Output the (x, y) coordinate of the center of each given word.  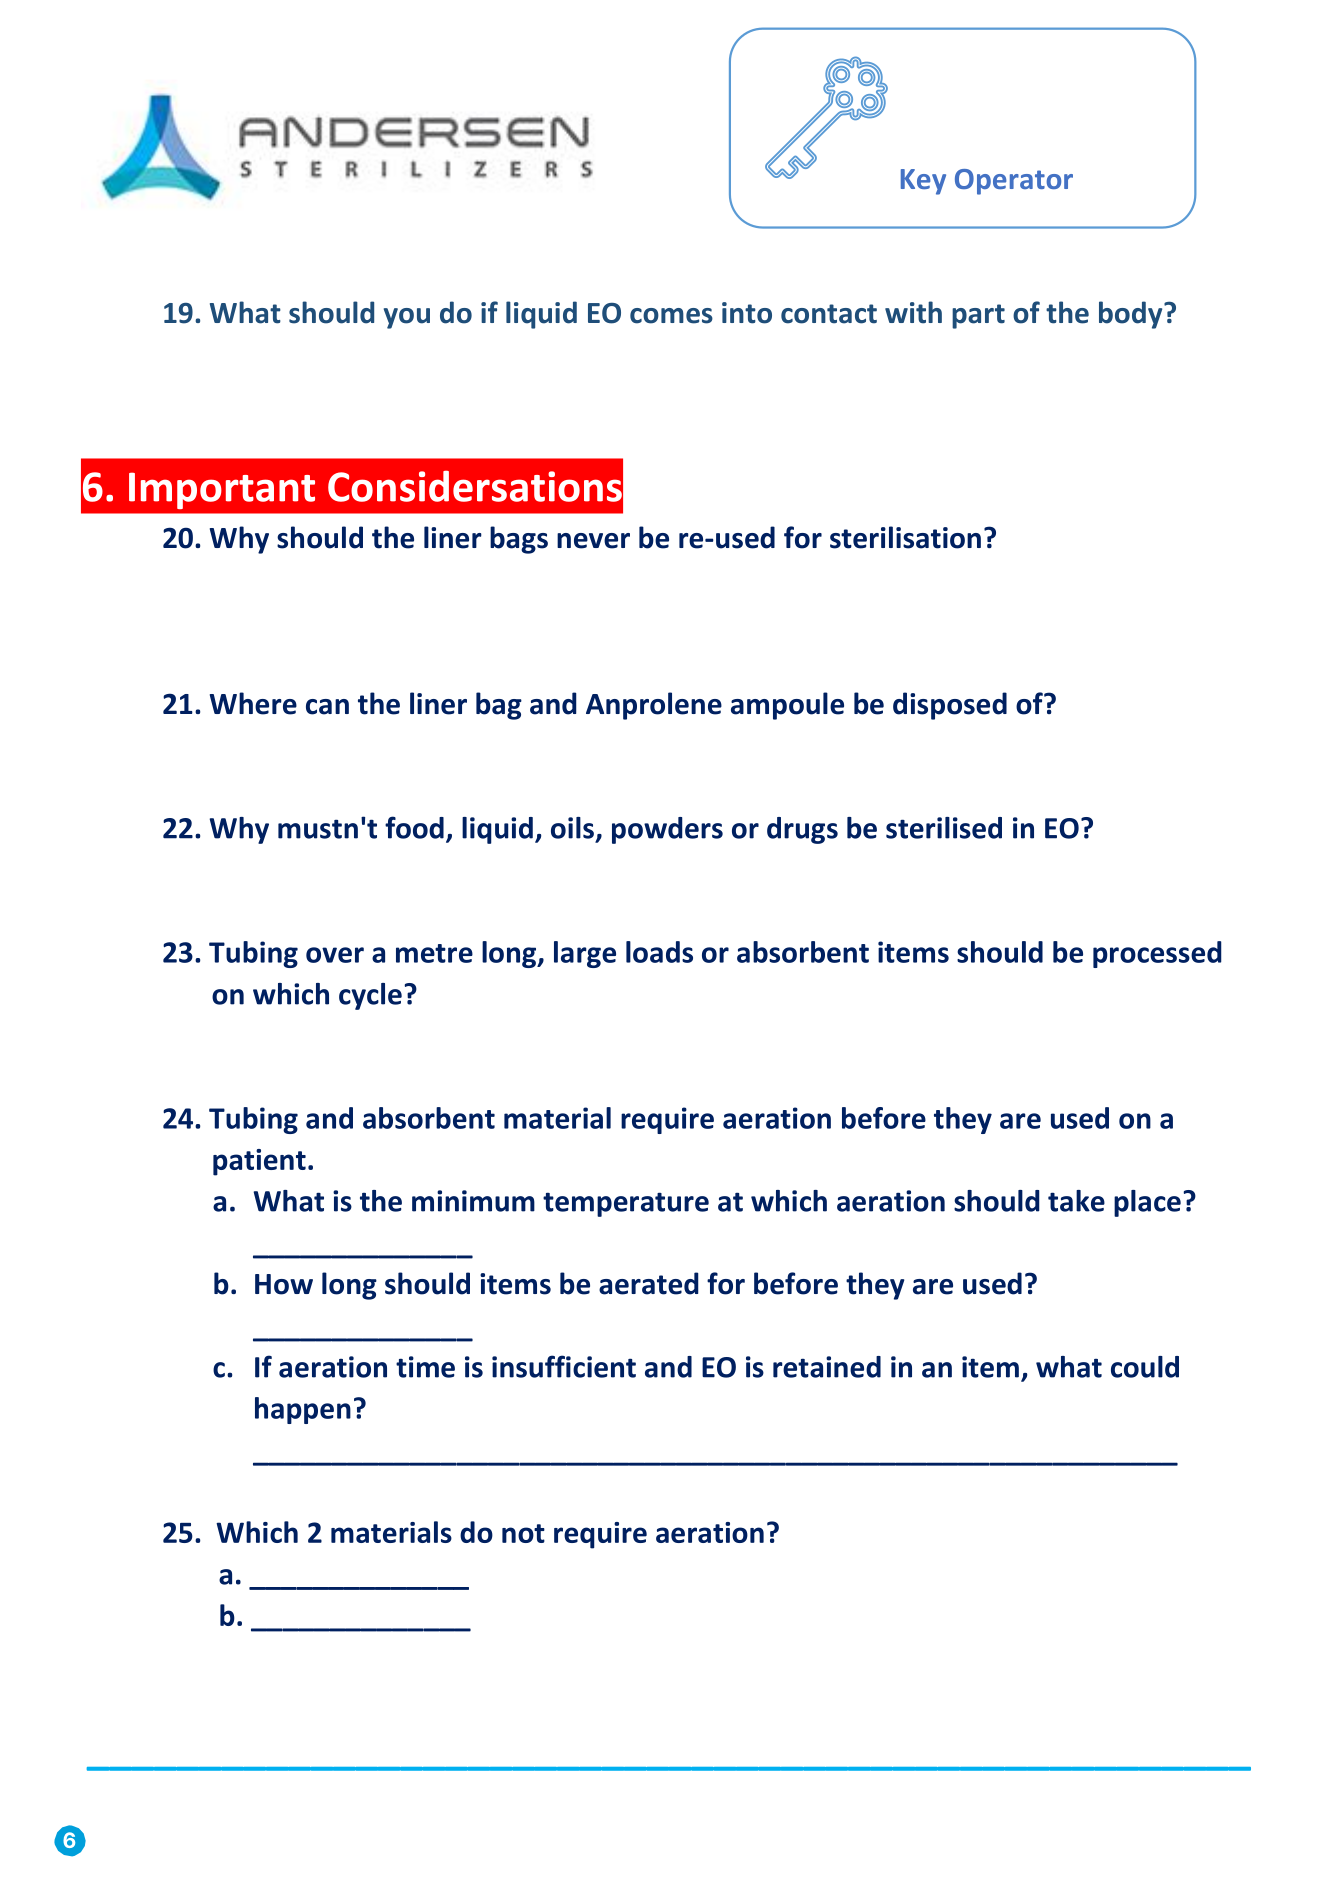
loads (659, 952)
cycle (370, 996)
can (327, 707)
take (1076, 1201)
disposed (950, 706)
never (593, 541)
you (407, 318)
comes (671, 316)
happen (303, 1410)
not (523, 1533)
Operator (1014, 182)
